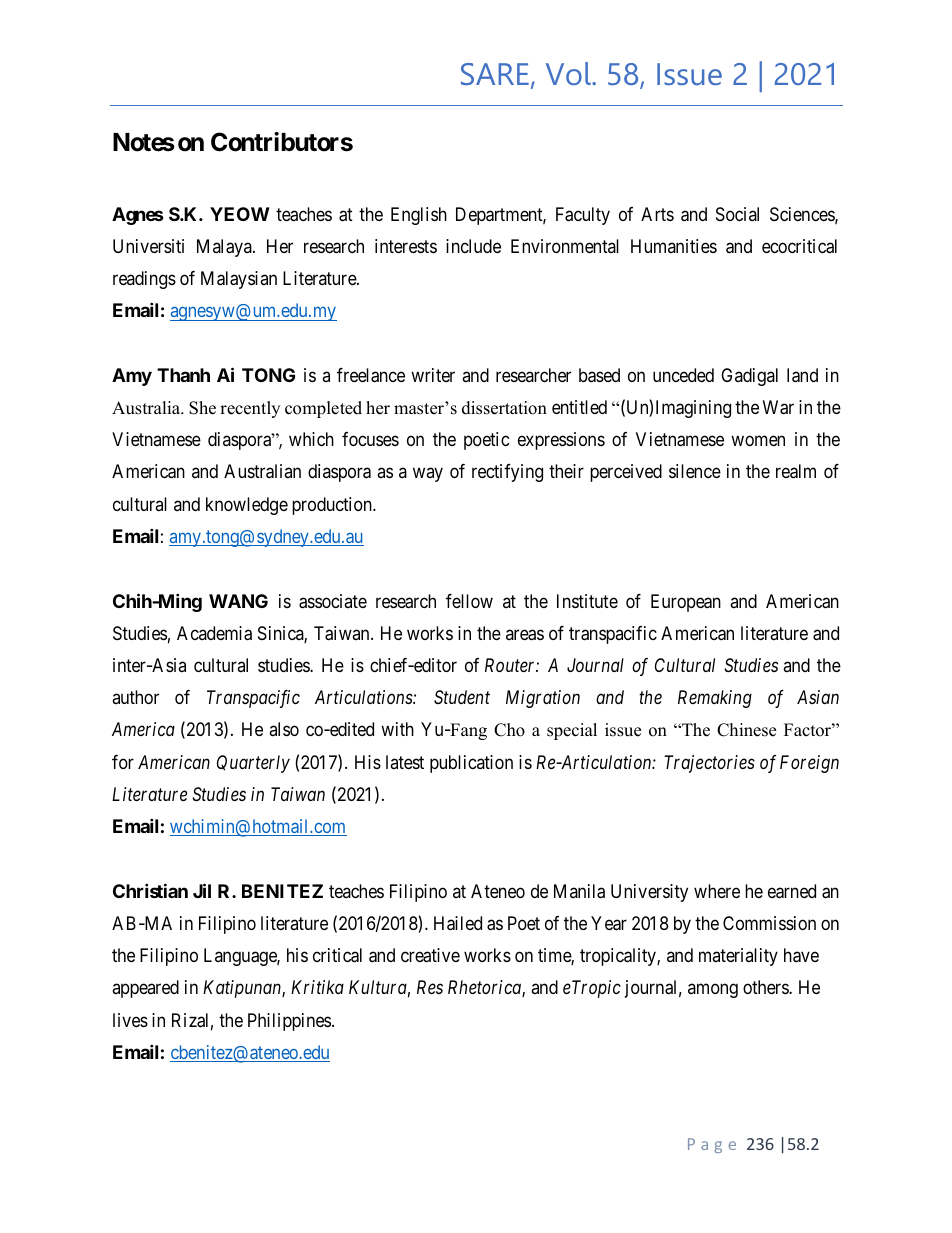  I want to click on fellow, so click(469, 601).
